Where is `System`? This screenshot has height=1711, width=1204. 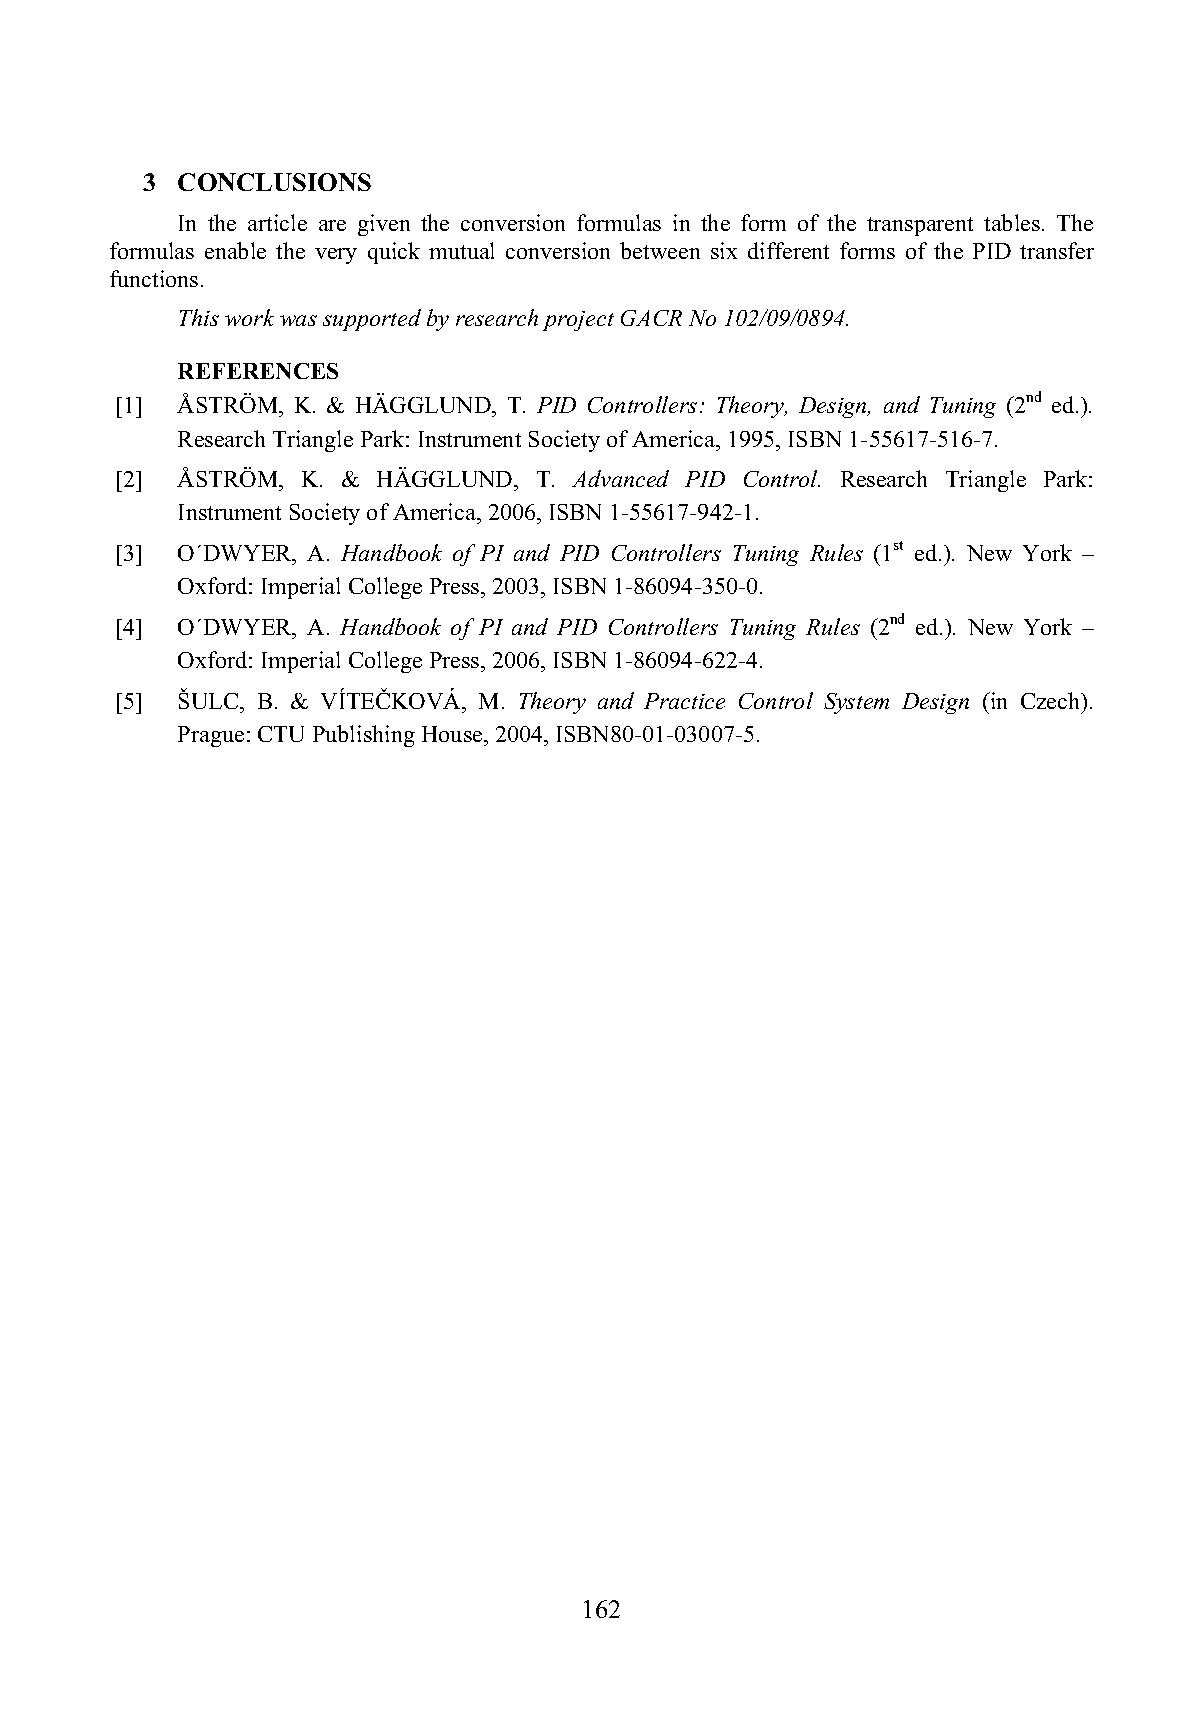 System is located at coordinates (856, 703).
